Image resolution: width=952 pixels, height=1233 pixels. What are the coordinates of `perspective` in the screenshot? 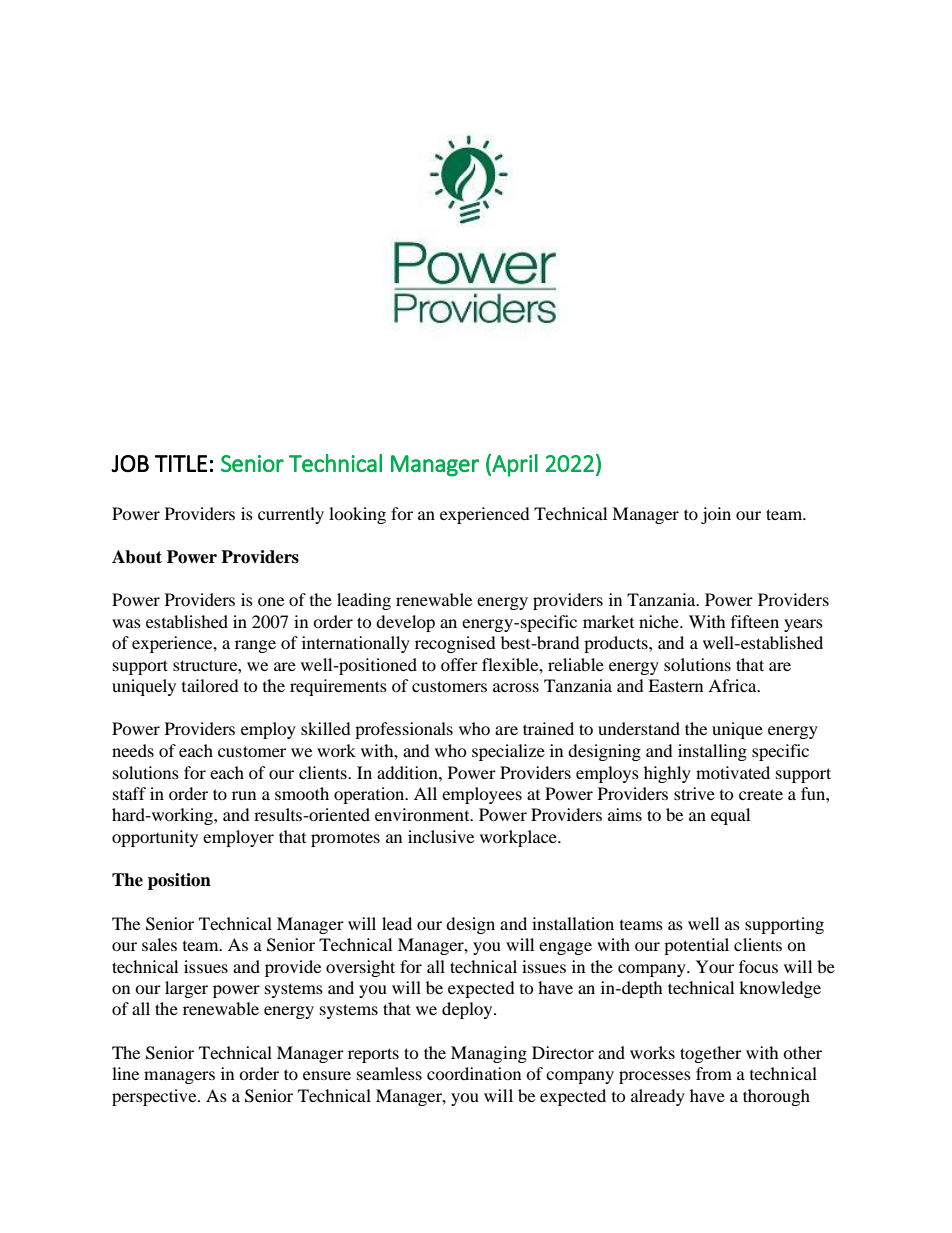 It's located at (155, 1097).
